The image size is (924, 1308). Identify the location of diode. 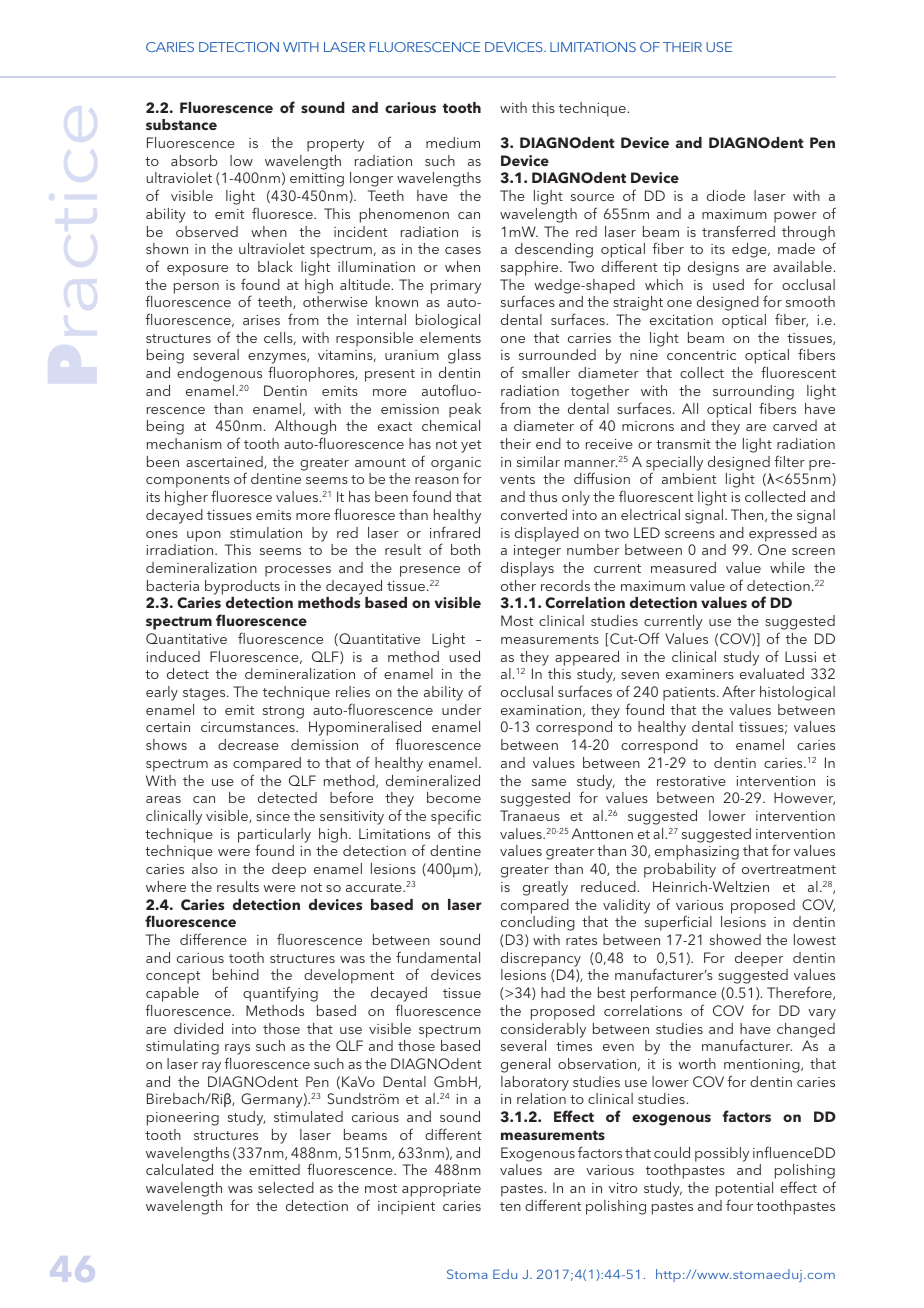
(726, 195).
